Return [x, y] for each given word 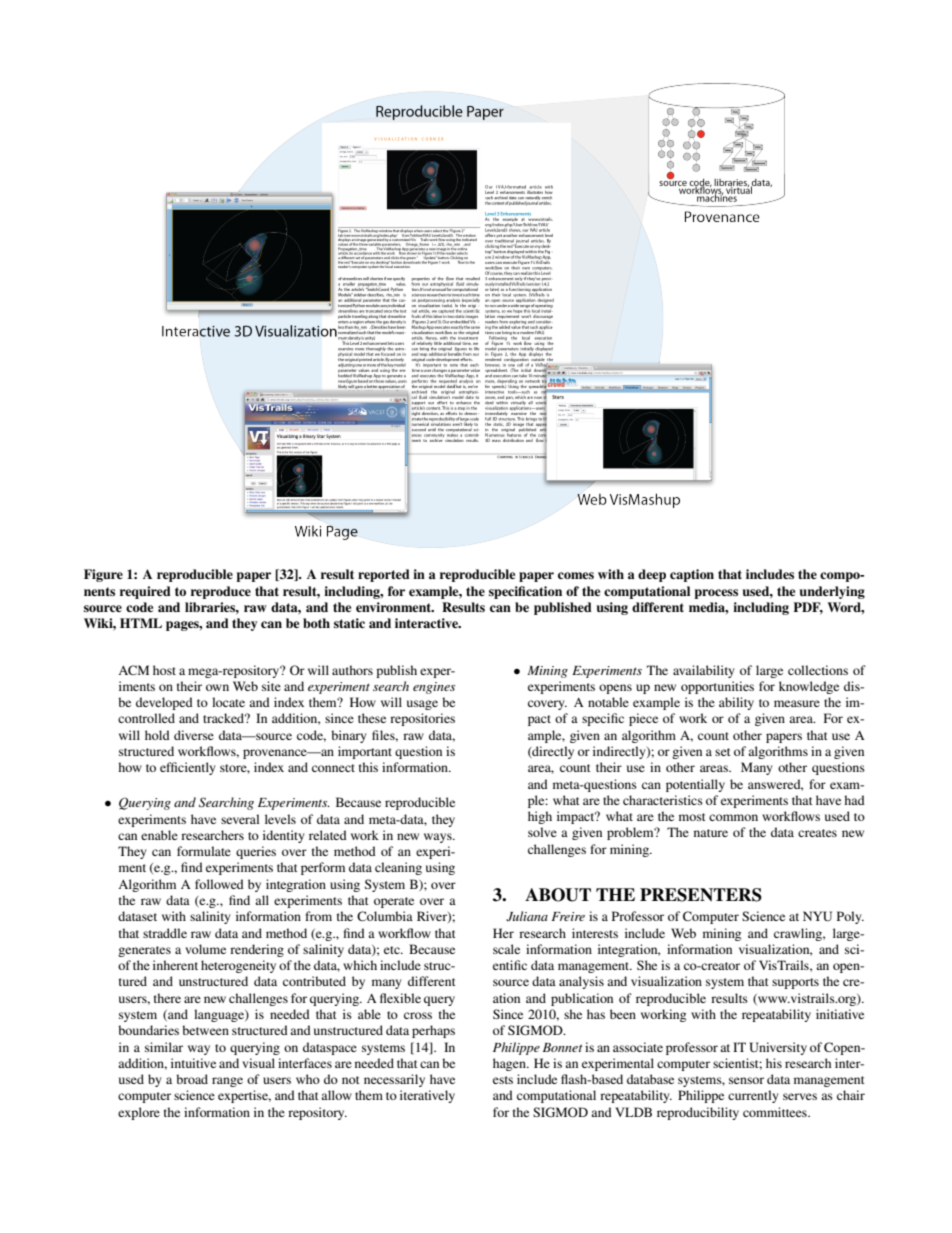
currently [753, 1096]
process [716, 594]
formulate [204, 851]
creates [817, 833]
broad [192, 1079]
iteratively [427, 1096]
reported [384, 575]
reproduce [221, 592]
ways [439, 838]
